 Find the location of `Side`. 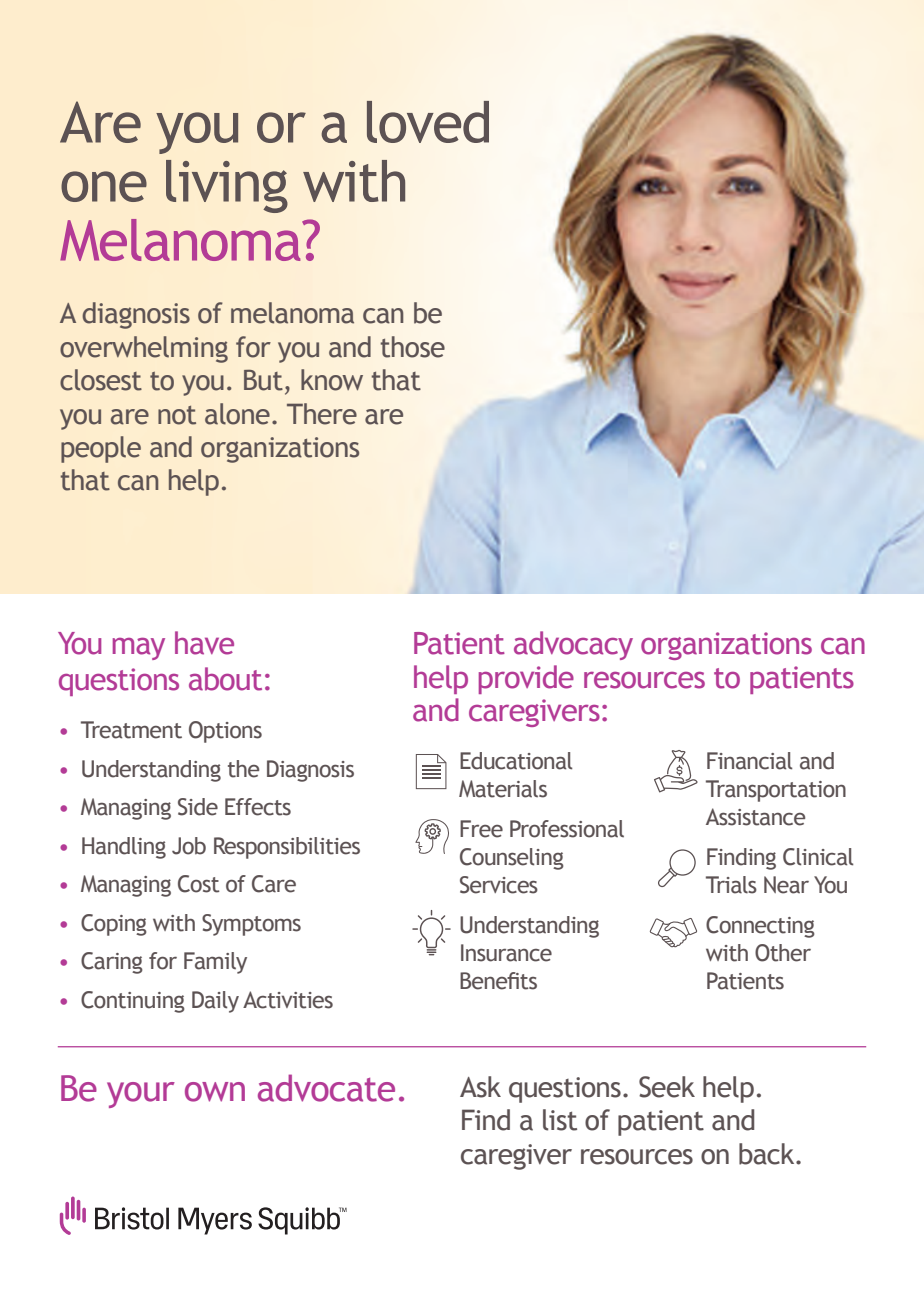

Side is located at coordinates (198, 807).
